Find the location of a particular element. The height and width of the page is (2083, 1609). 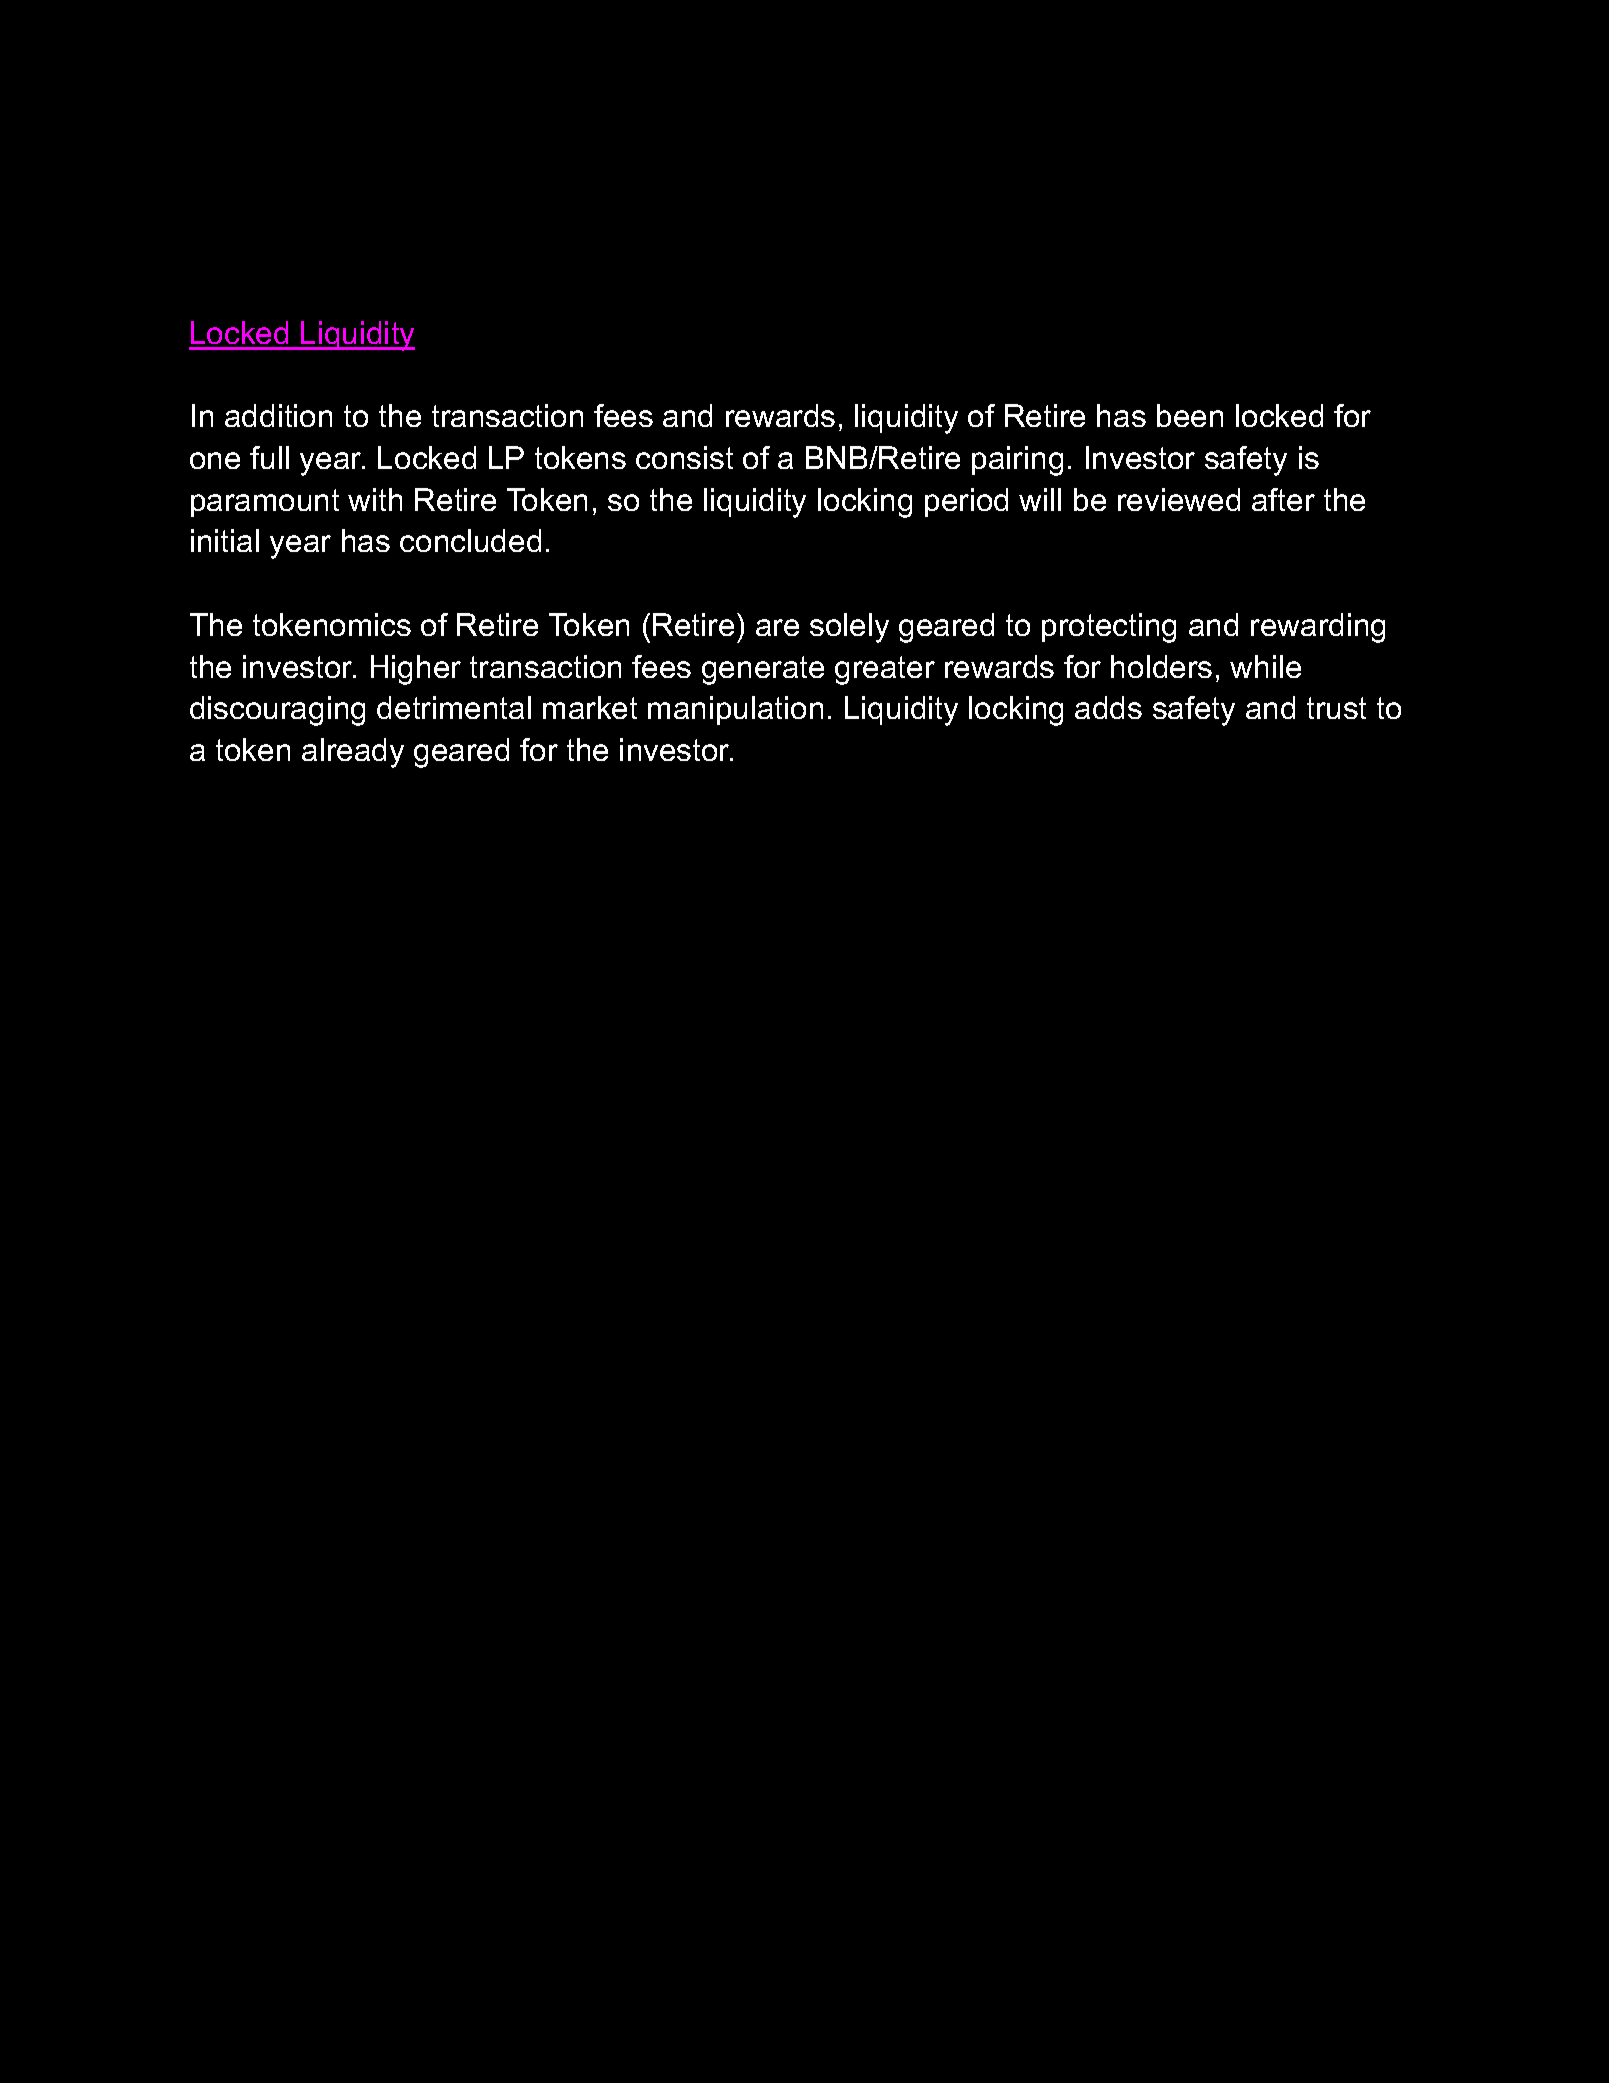

protecting is located at coordinates (1109, 628).
